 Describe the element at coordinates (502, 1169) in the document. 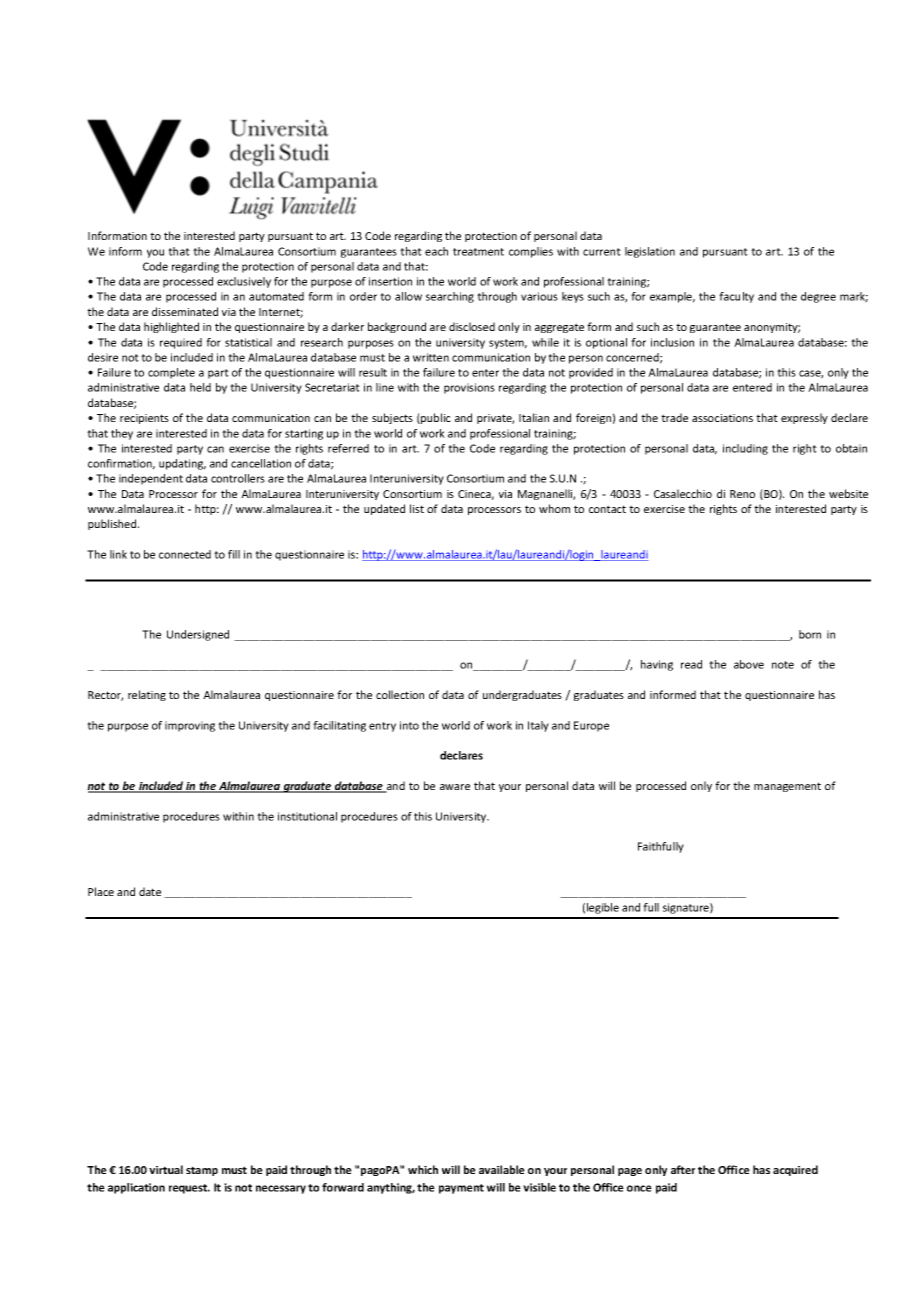

I see `available` at that location.
